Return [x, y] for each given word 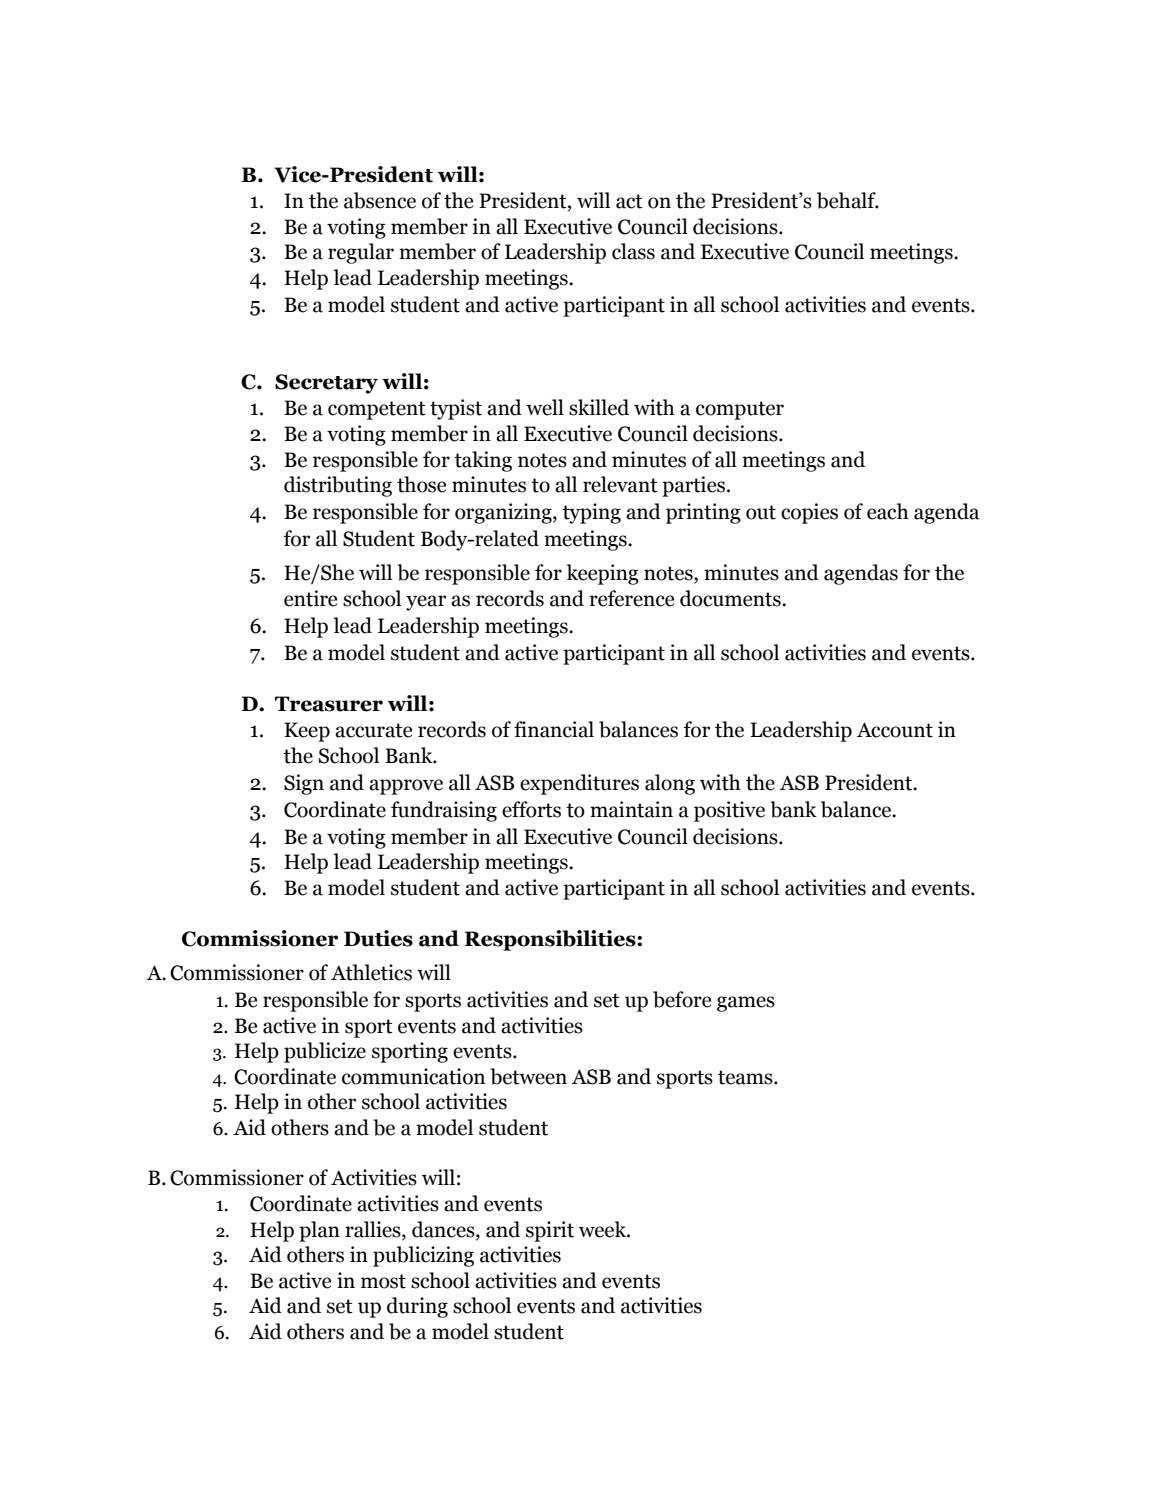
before [682, 999]
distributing [338, 486]
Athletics [371, 972]
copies [809, 513]
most [383, 1281]
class [633, 251]
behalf [847, 200]
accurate [373, 730]
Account [895, 730]
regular [361, 253]
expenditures [579, 784]
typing [591, 513]
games [746, 1004]
